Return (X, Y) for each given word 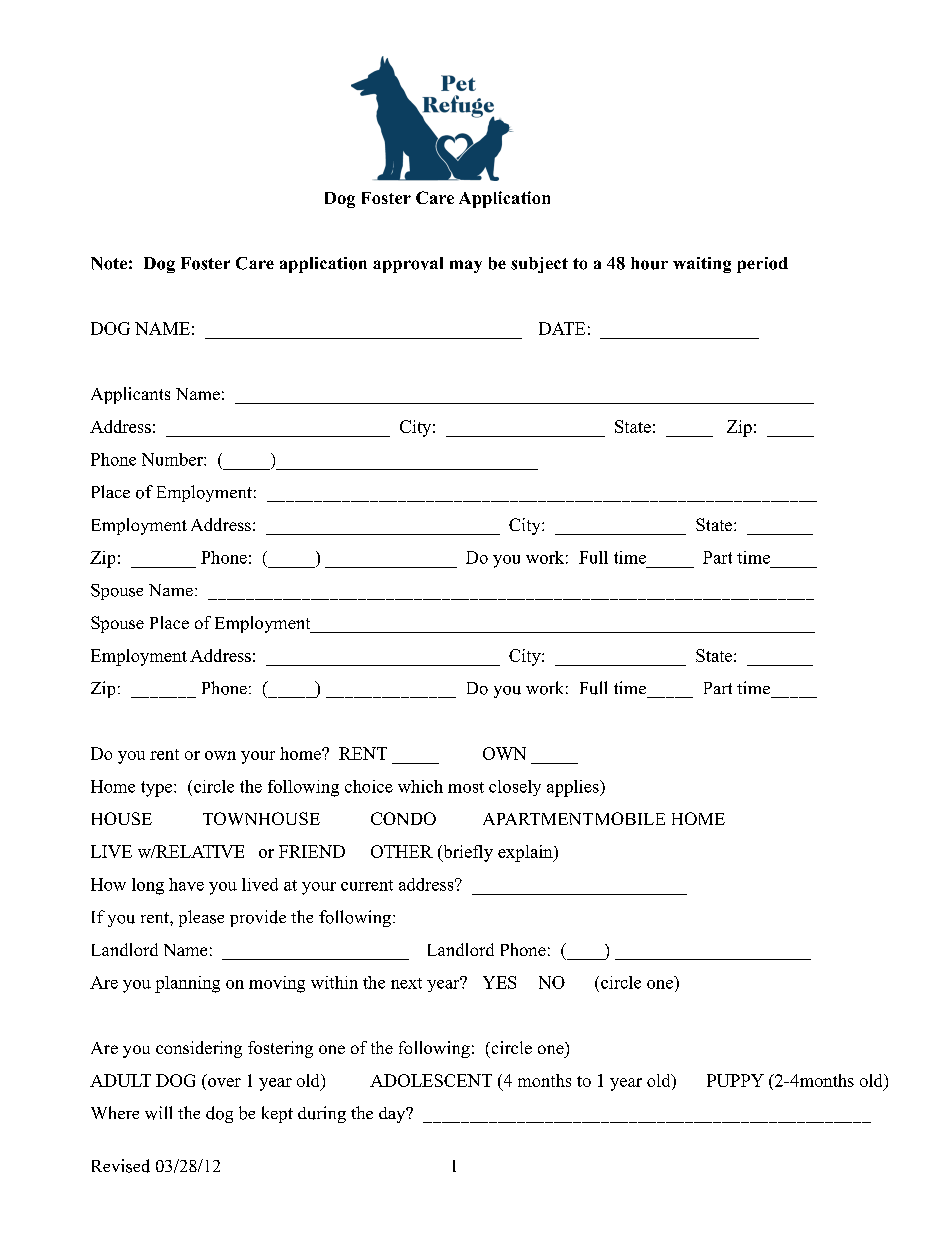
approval (408, 265)
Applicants (130, 395)
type (158, 789)
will (158, 1113)
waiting (702, 265)
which (420, 786)
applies (574, 788)
